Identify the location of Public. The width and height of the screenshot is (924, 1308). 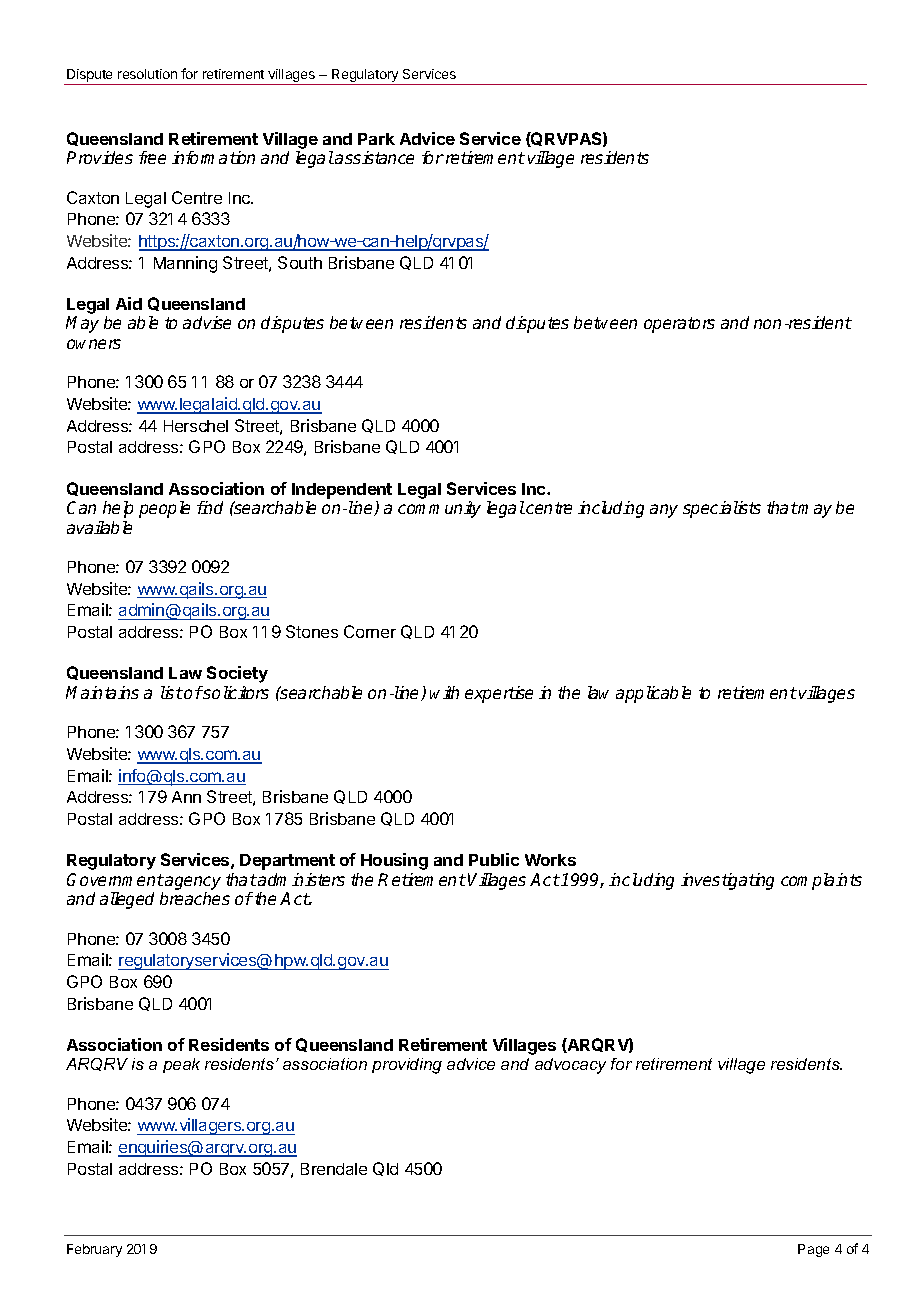
(494, 859).
